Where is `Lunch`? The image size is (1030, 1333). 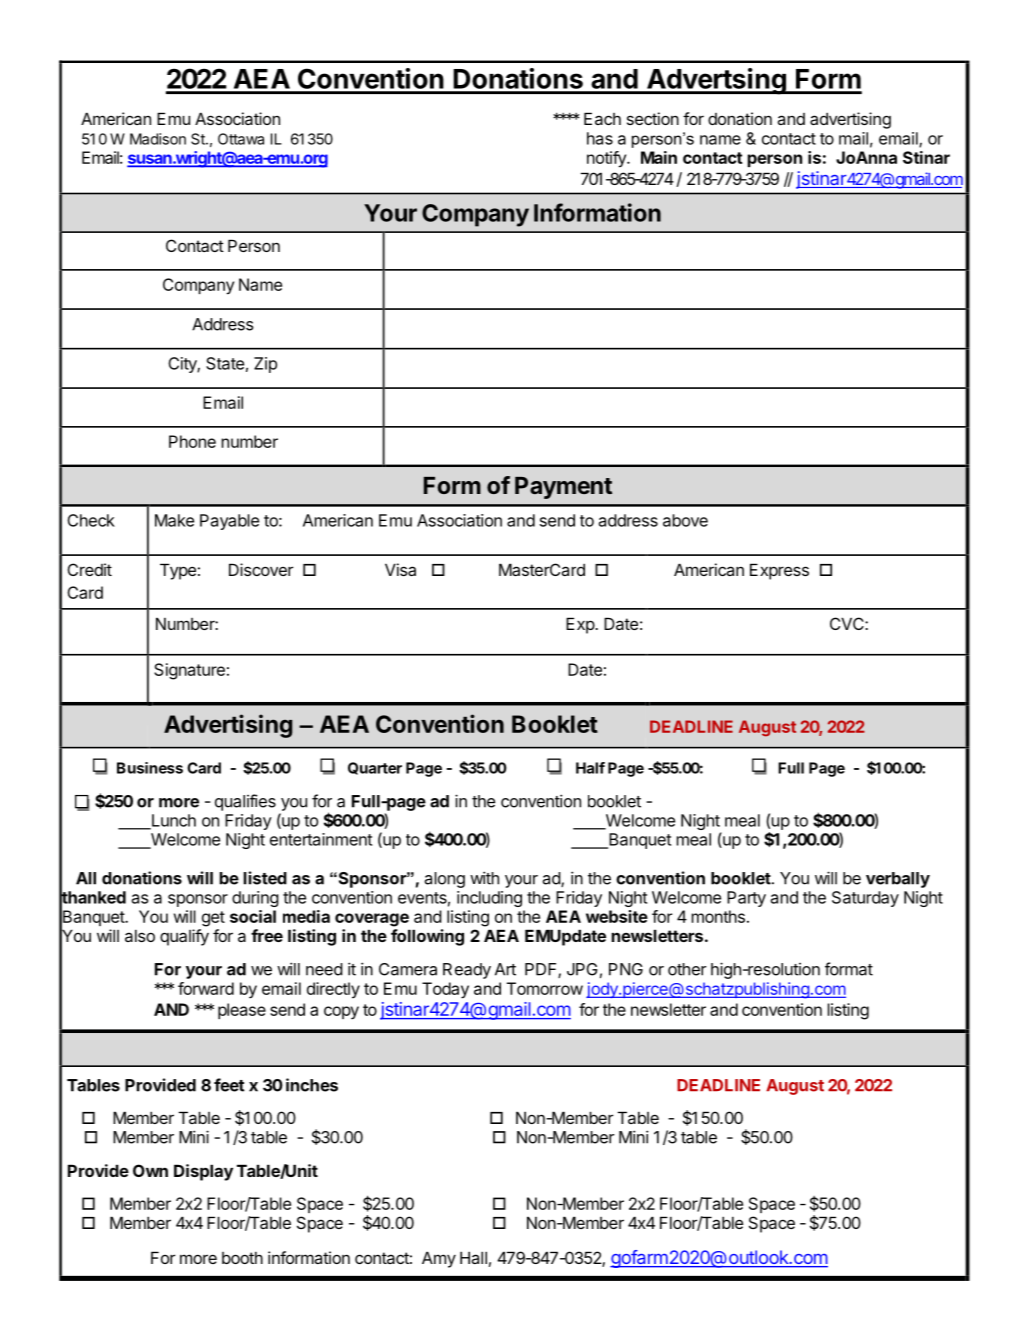
Lunch is located at coordinates (173, 821).
